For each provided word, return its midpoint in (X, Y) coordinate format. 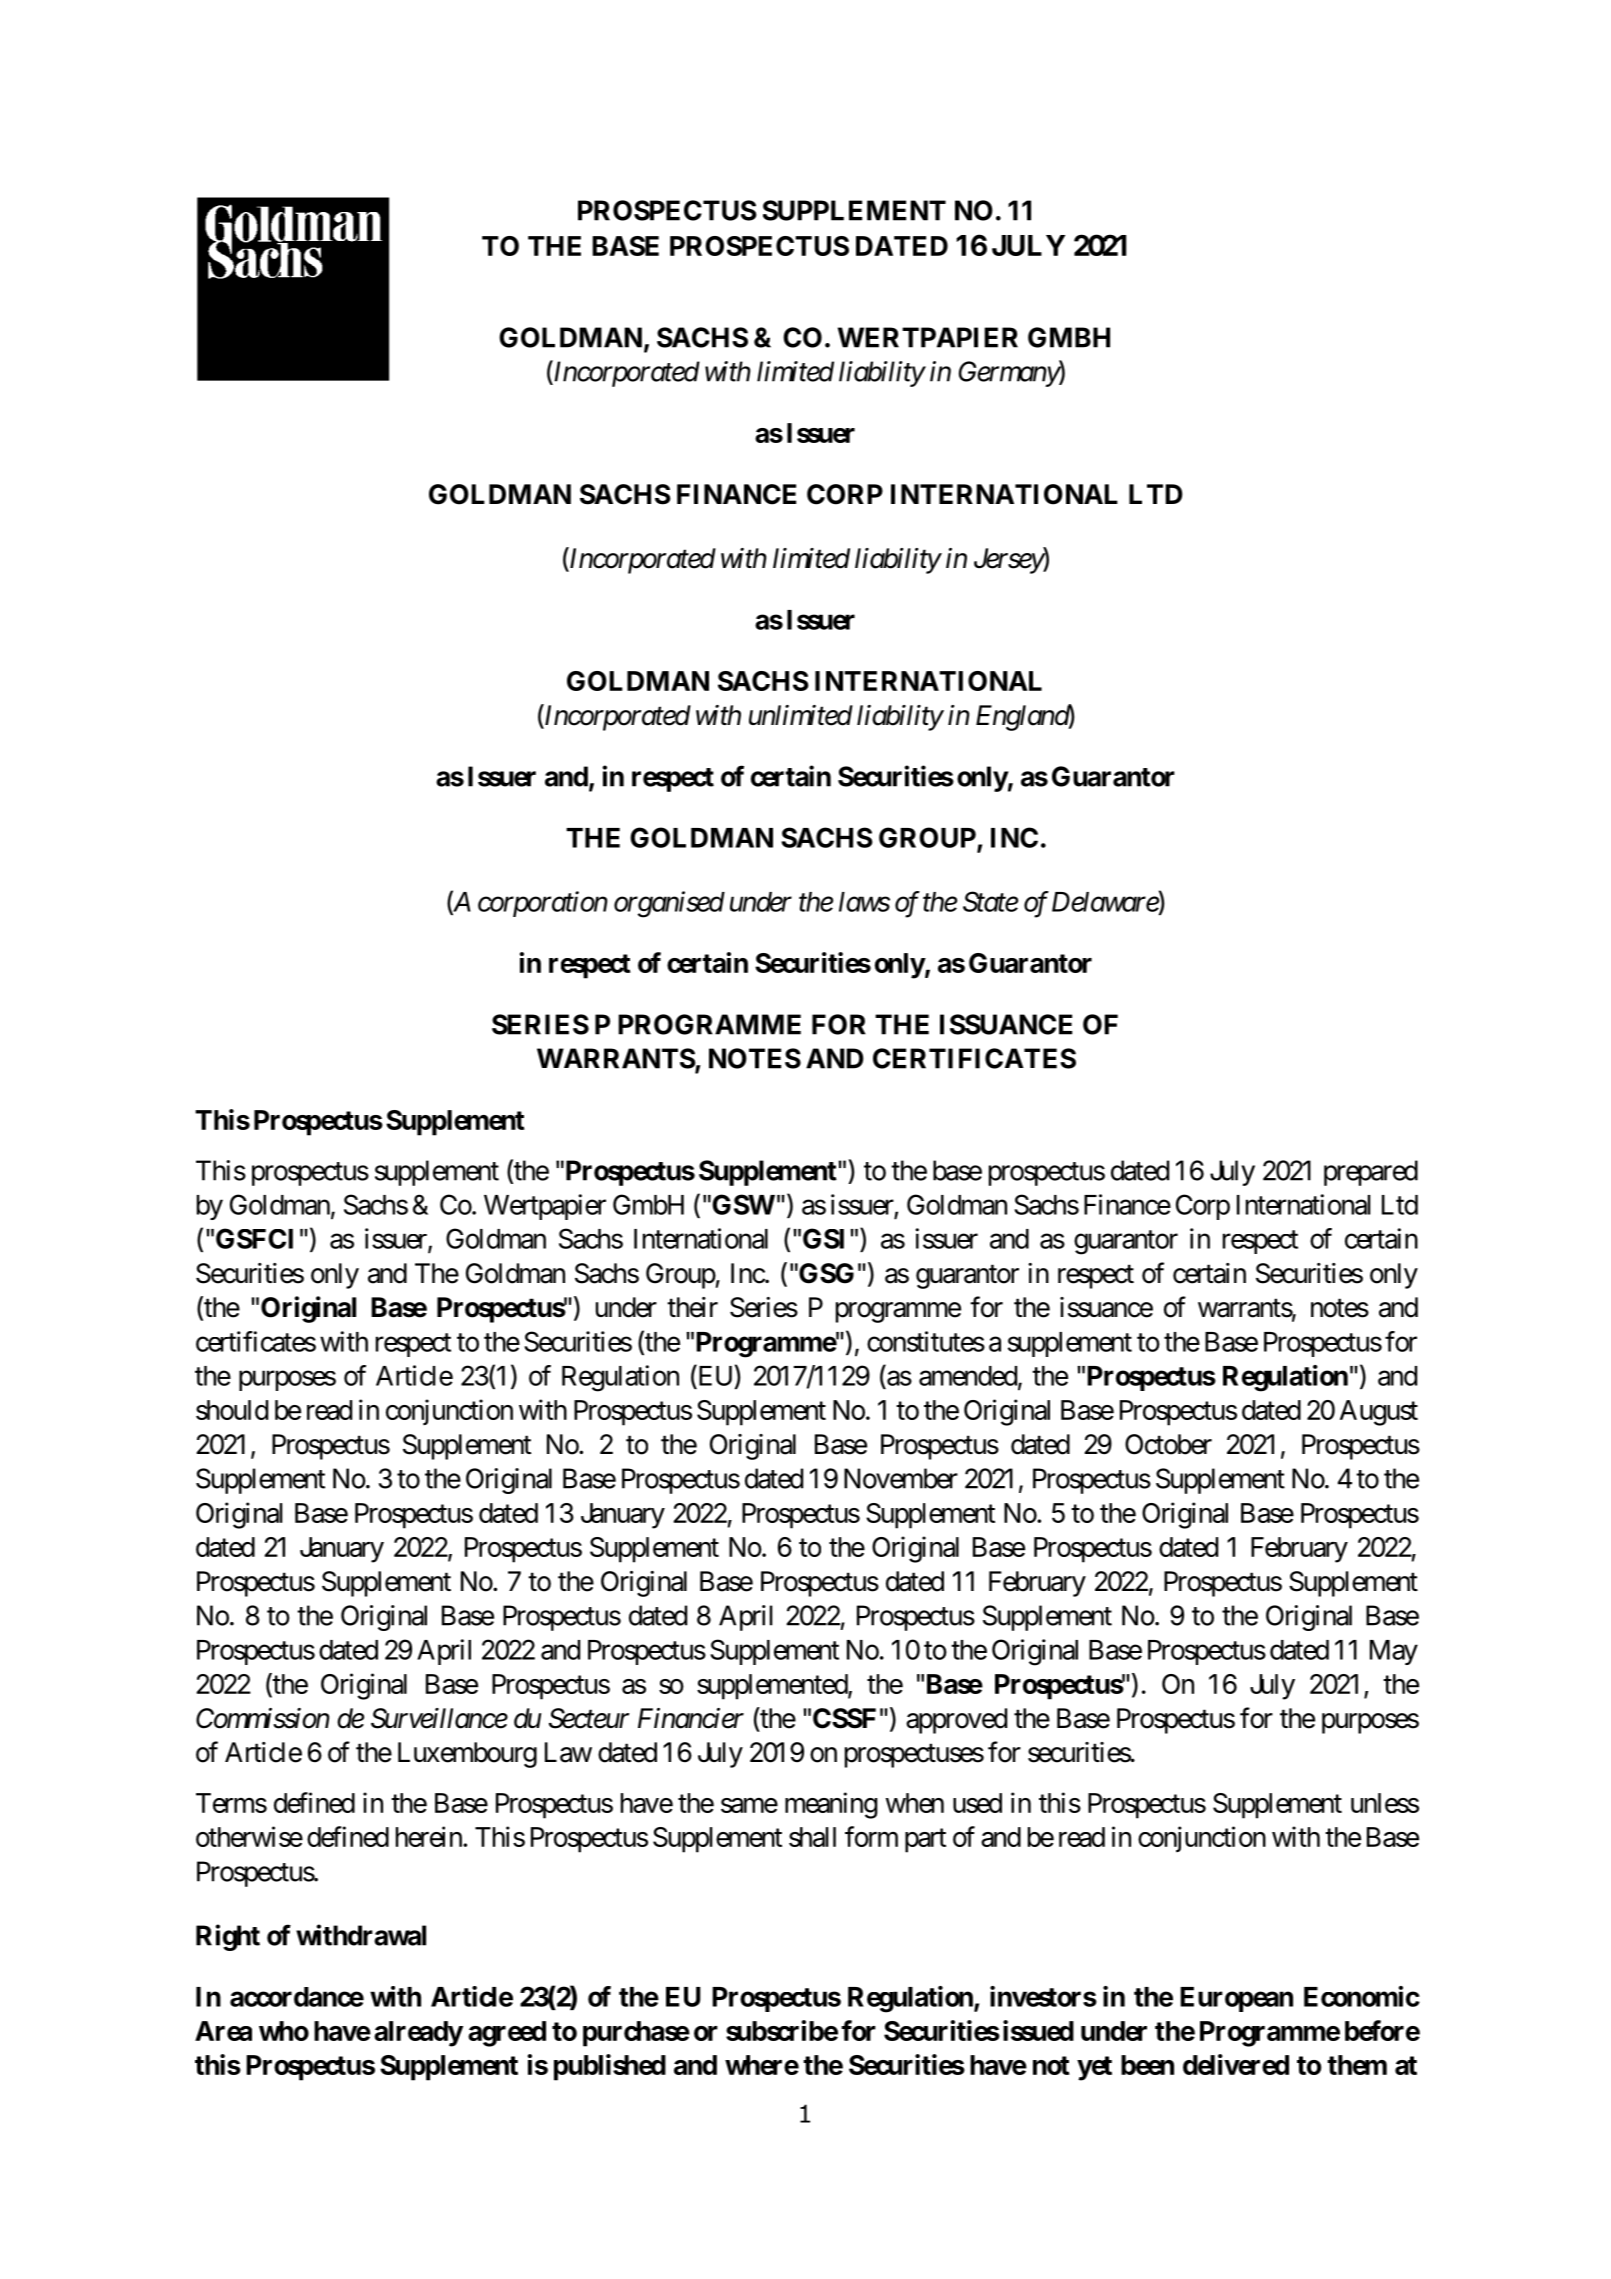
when (915, 1803)
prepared (1371, 1173)
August (1379, 1413)
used (977, 1803)
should (232, 1410)
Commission (262, 1718)
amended (968, 1376)
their (692, 1307)
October (1168, 1444)
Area (223, 2031)
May (1394, 1652)
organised (669, 904)
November (901, 1478)
